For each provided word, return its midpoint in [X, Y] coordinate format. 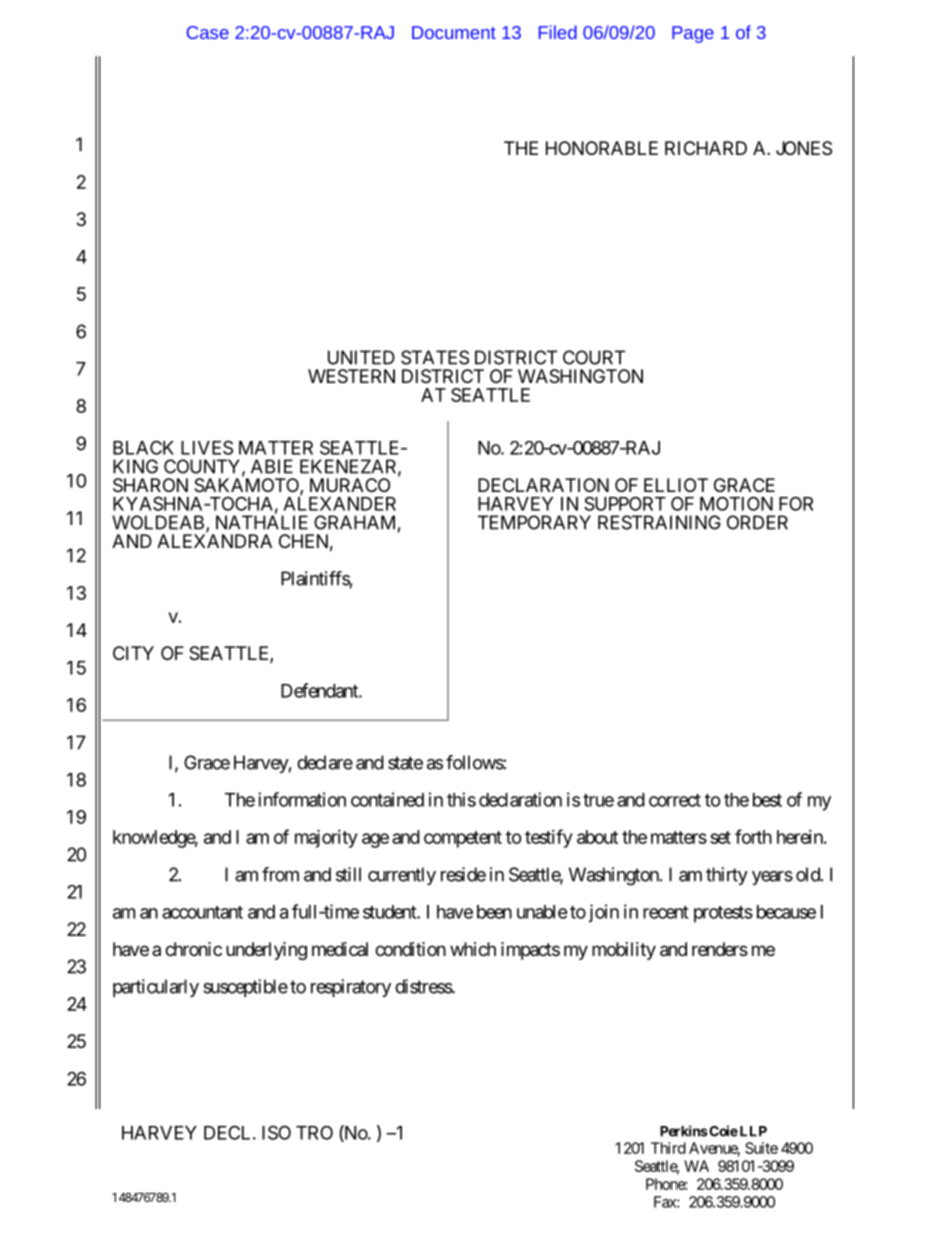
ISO [276, 1132]
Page [693, 34]
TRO [314, 1132]
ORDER [757, 522]
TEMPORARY [534, 522]
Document [454, 32]
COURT [594, 357]
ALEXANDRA [214, 541]
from [280, 874]
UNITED [361, 357]
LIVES [207, 447]
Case [208, 32]
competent [463, 839]
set [720, 837]
